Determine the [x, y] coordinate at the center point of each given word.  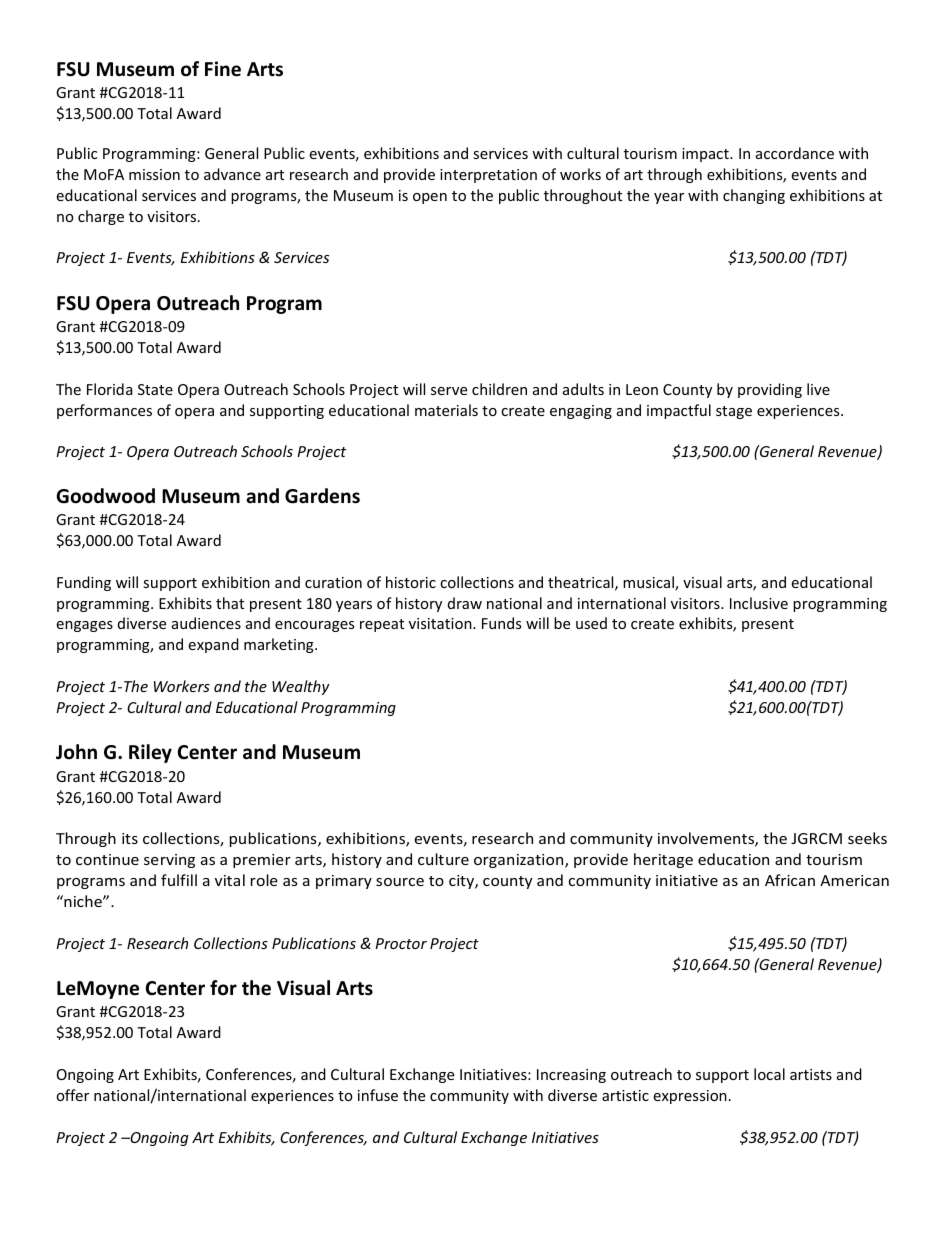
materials [446, 410]
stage [734, 412]
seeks [867, 838]
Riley [150, 753]
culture [443, 859]
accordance [795, 153]
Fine [223, 69]
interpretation [488, 176]
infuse [378, 1095]
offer [72, 1095]
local [769, 1074]
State [155, 389]
